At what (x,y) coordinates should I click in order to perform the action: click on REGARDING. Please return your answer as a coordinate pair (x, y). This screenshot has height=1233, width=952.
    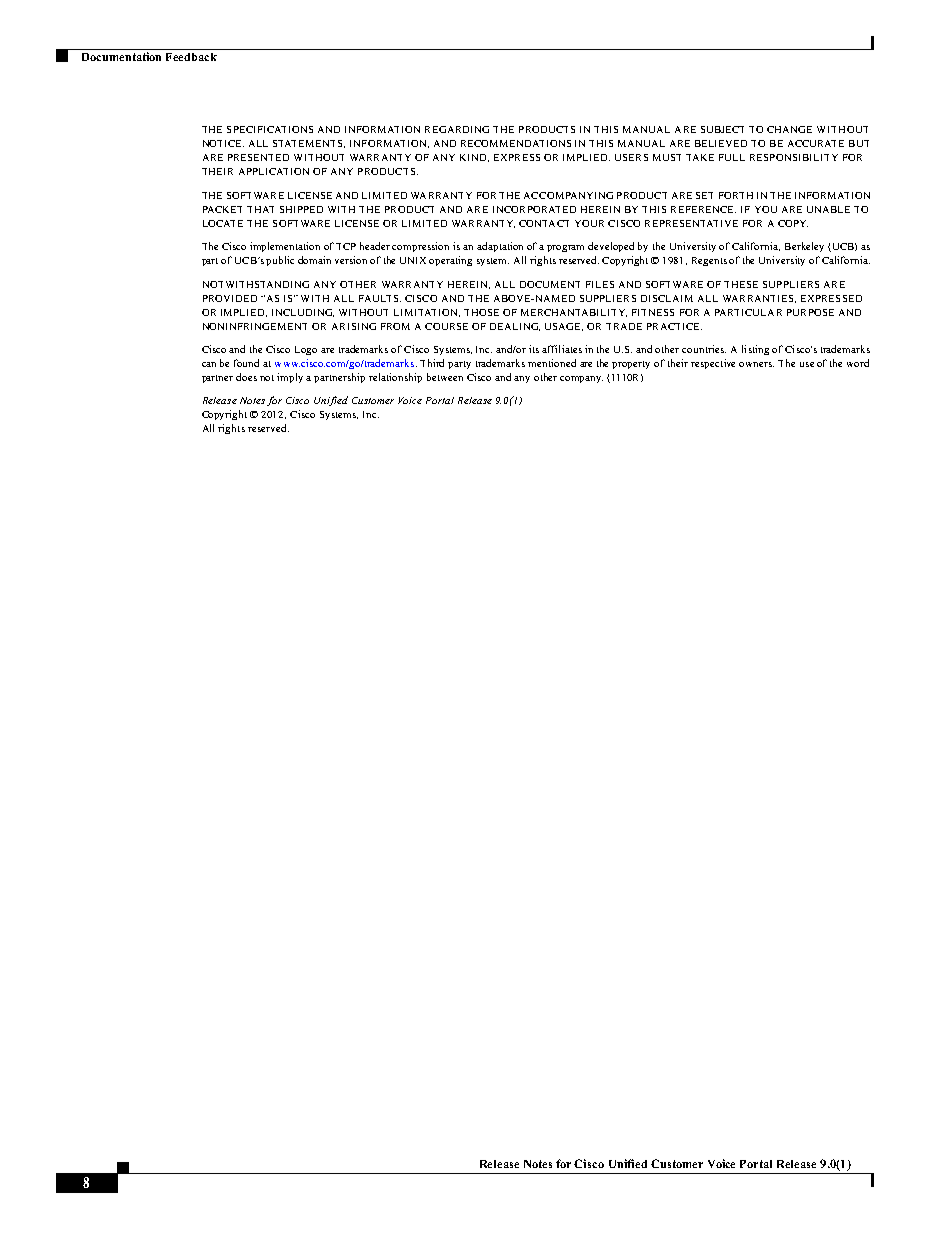
    Looking at the image, I should click on (457, 129).
